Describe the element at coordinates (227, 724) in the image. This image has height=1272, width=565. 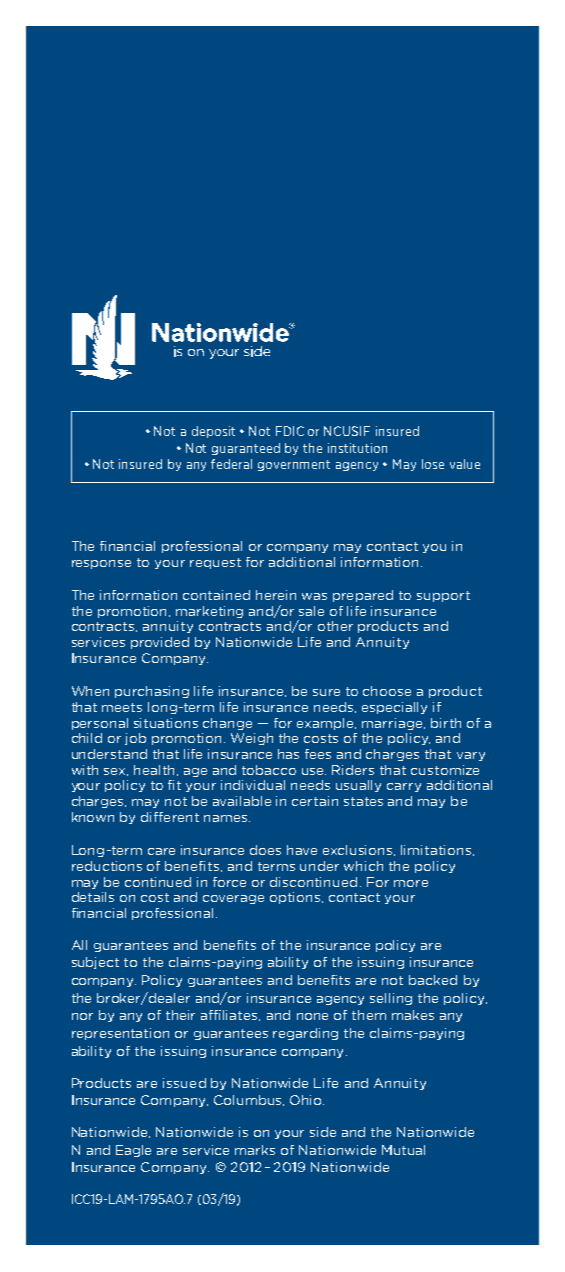
I see `change` at that location.
